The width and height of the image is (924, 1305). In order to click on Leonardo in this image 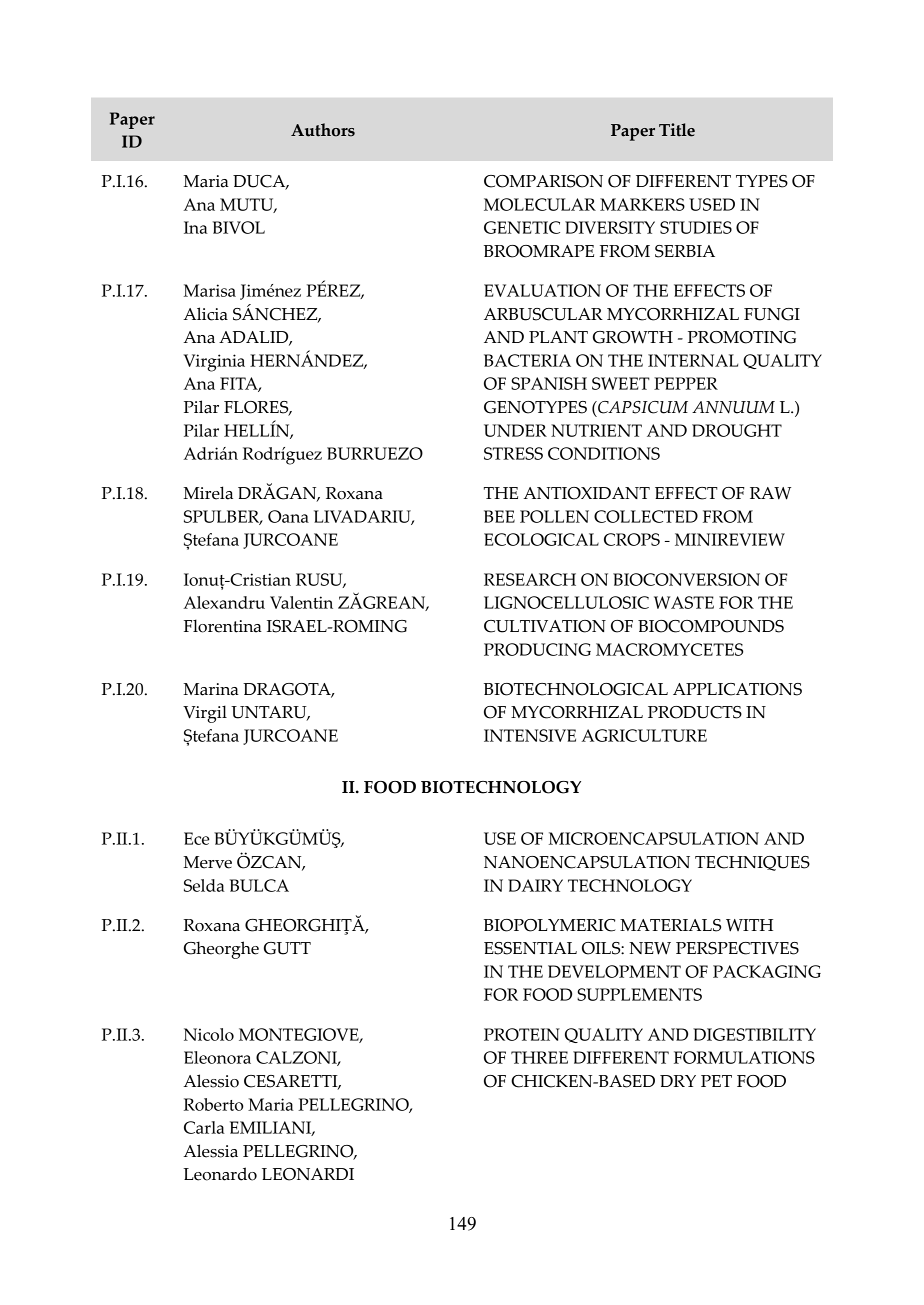, I will do `click(220, 1174)`.
